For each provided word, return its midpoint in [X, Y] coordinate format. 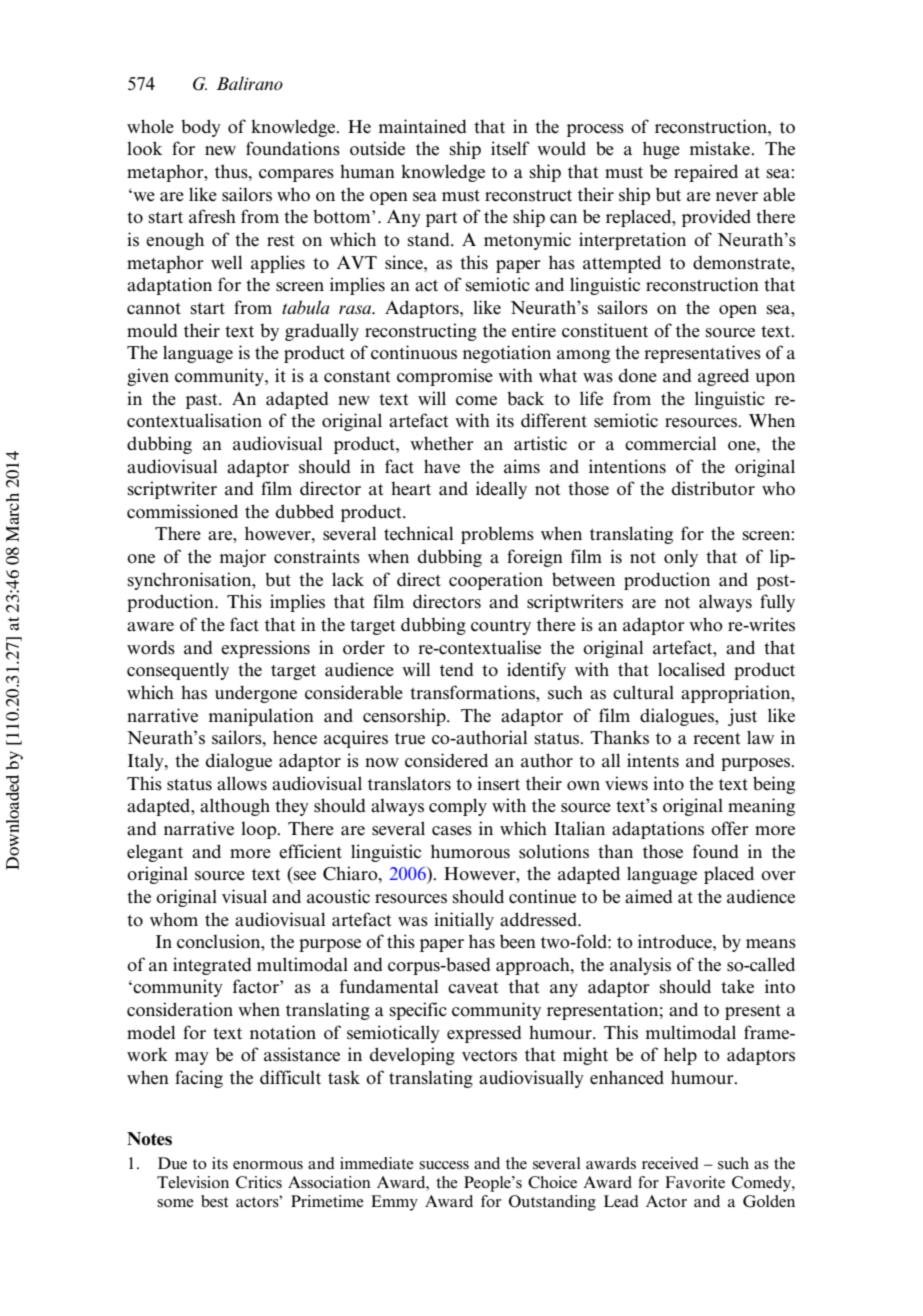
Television [193, 1182]
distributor [713, 488]
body [201, 128]
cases [452, 831]
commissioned [182, 511]
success [444, 1165]
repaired [706, 173]
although [235, 807]
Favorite [695, 1182]
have [442, 466]
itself [510, 148]
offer [730, 828]
